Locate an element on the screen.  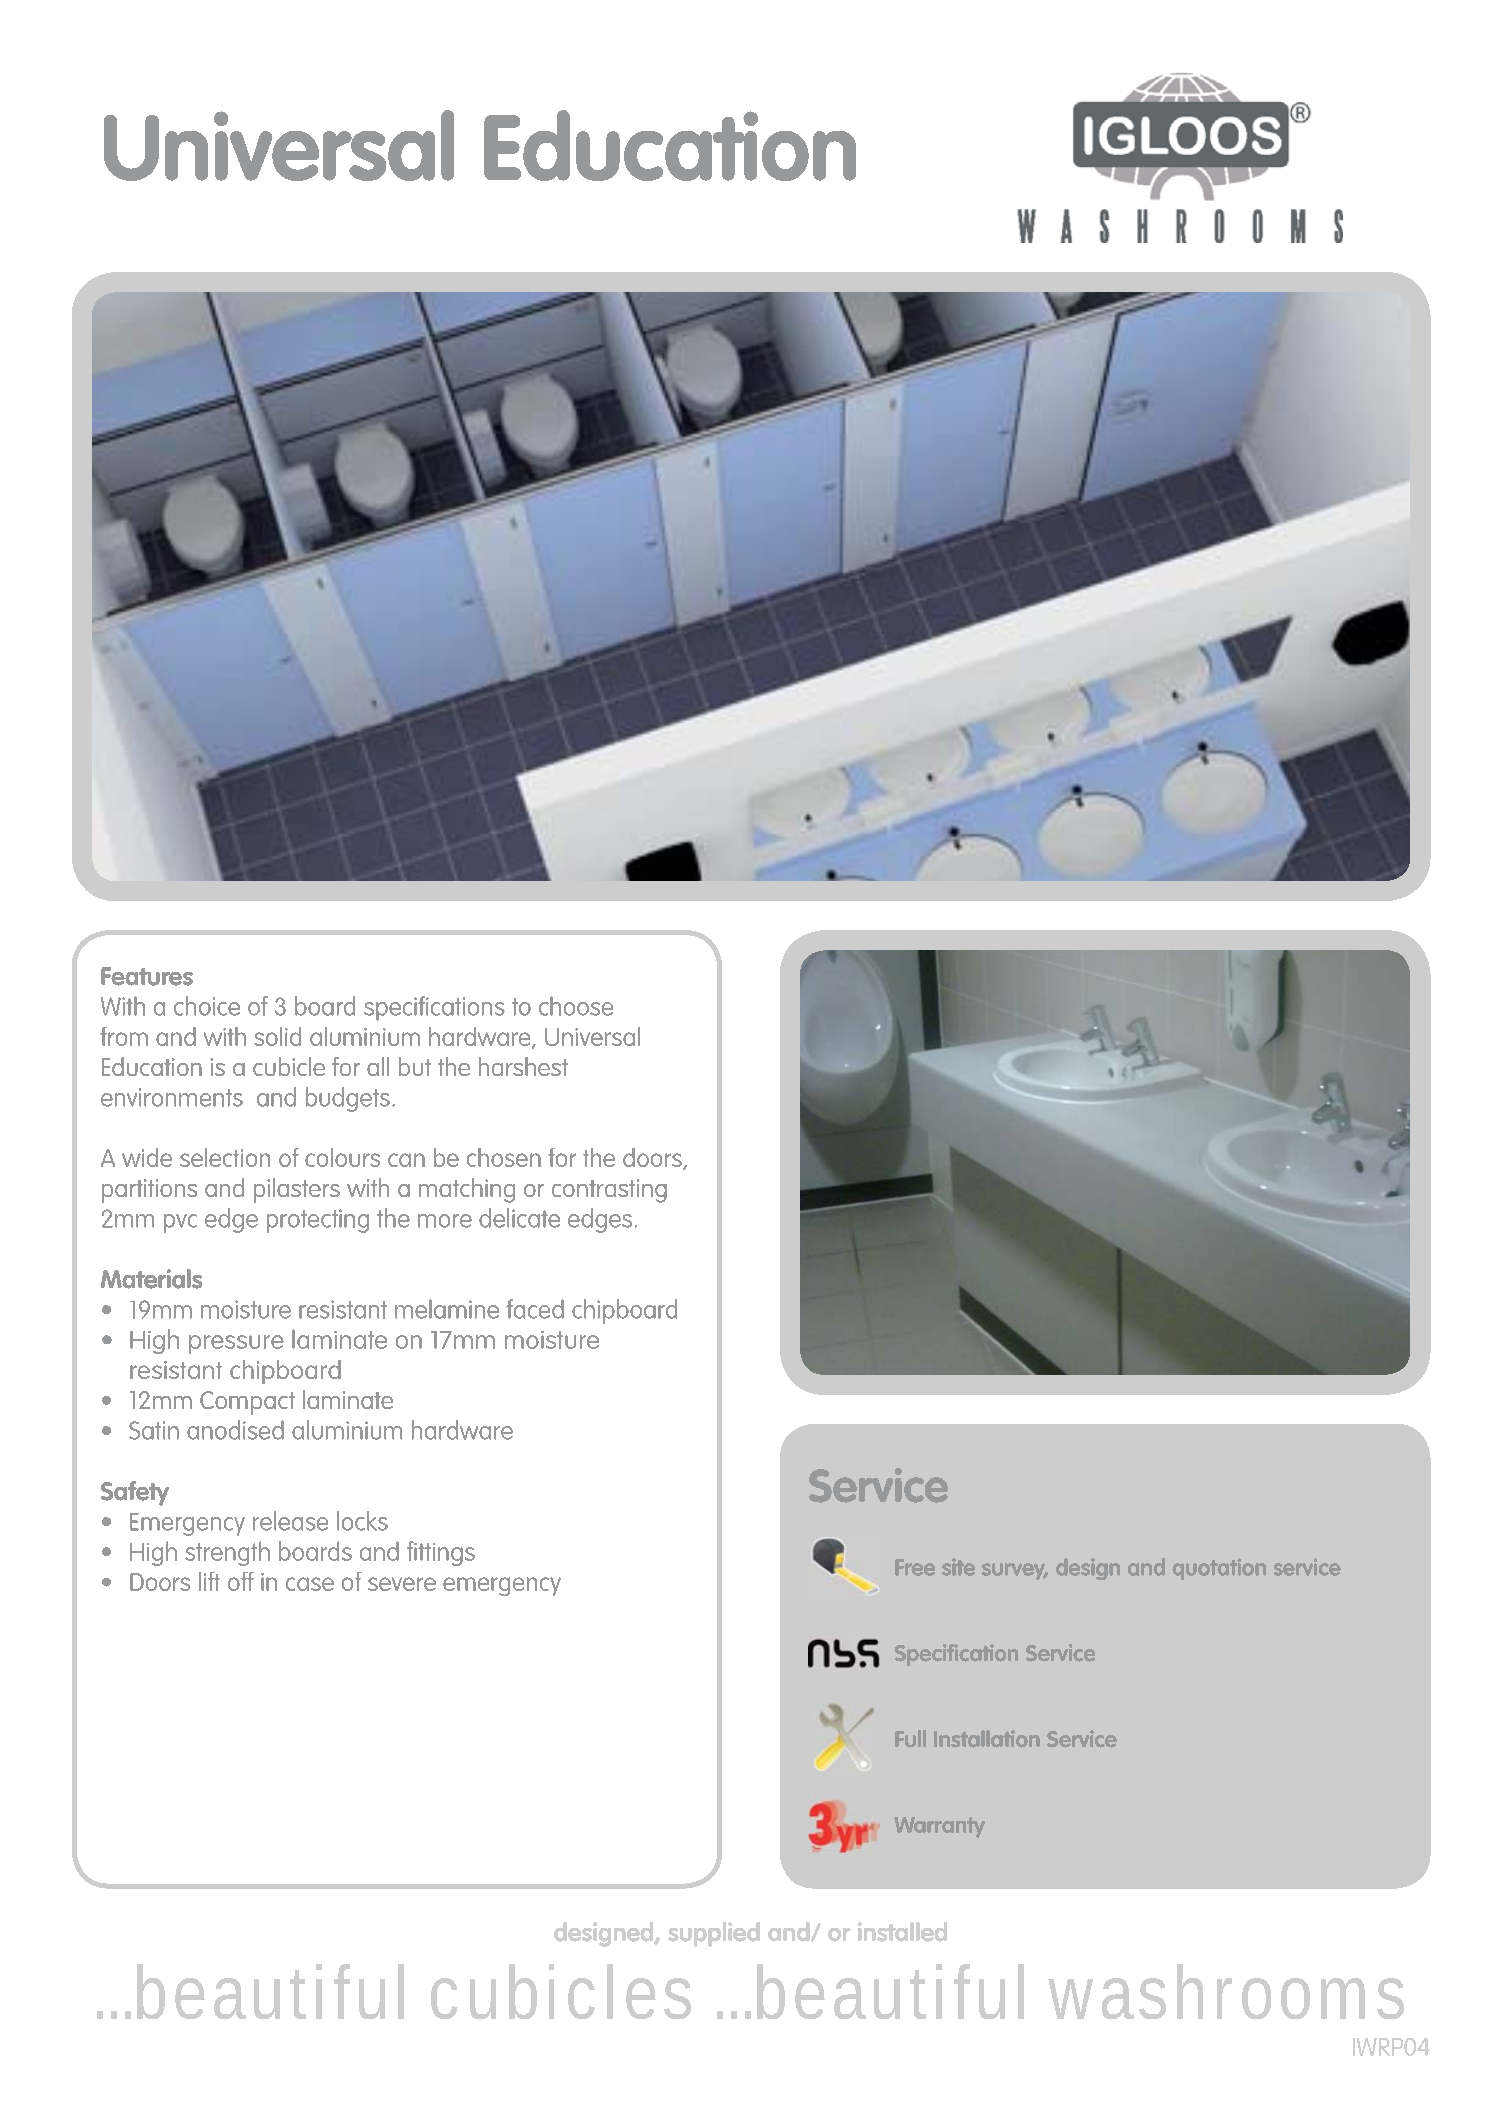
choice is located at coordinates (207, 1006).
